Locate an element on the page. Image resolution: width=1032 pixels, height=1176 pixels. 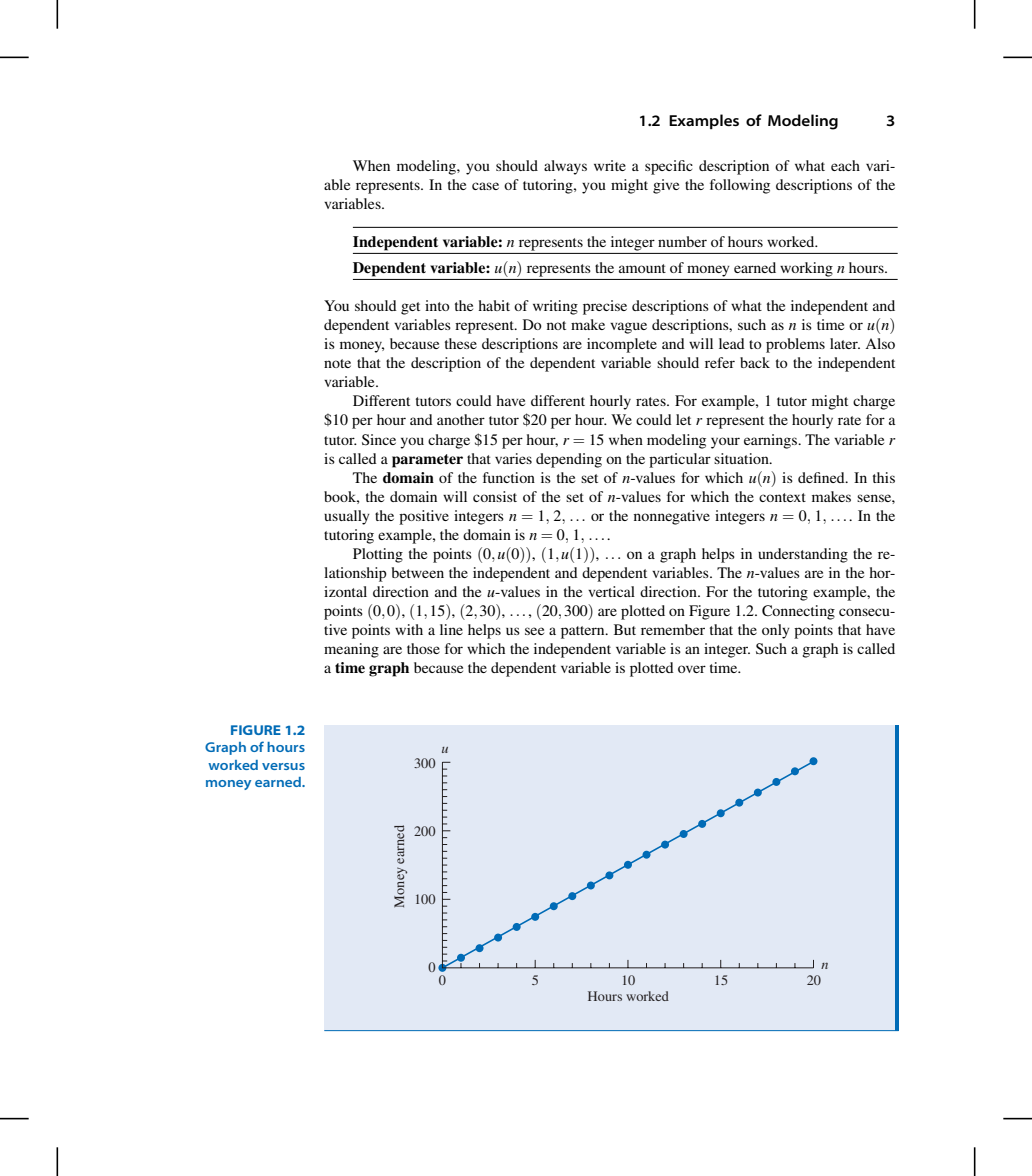
always is located at coordinates (565, 167).
